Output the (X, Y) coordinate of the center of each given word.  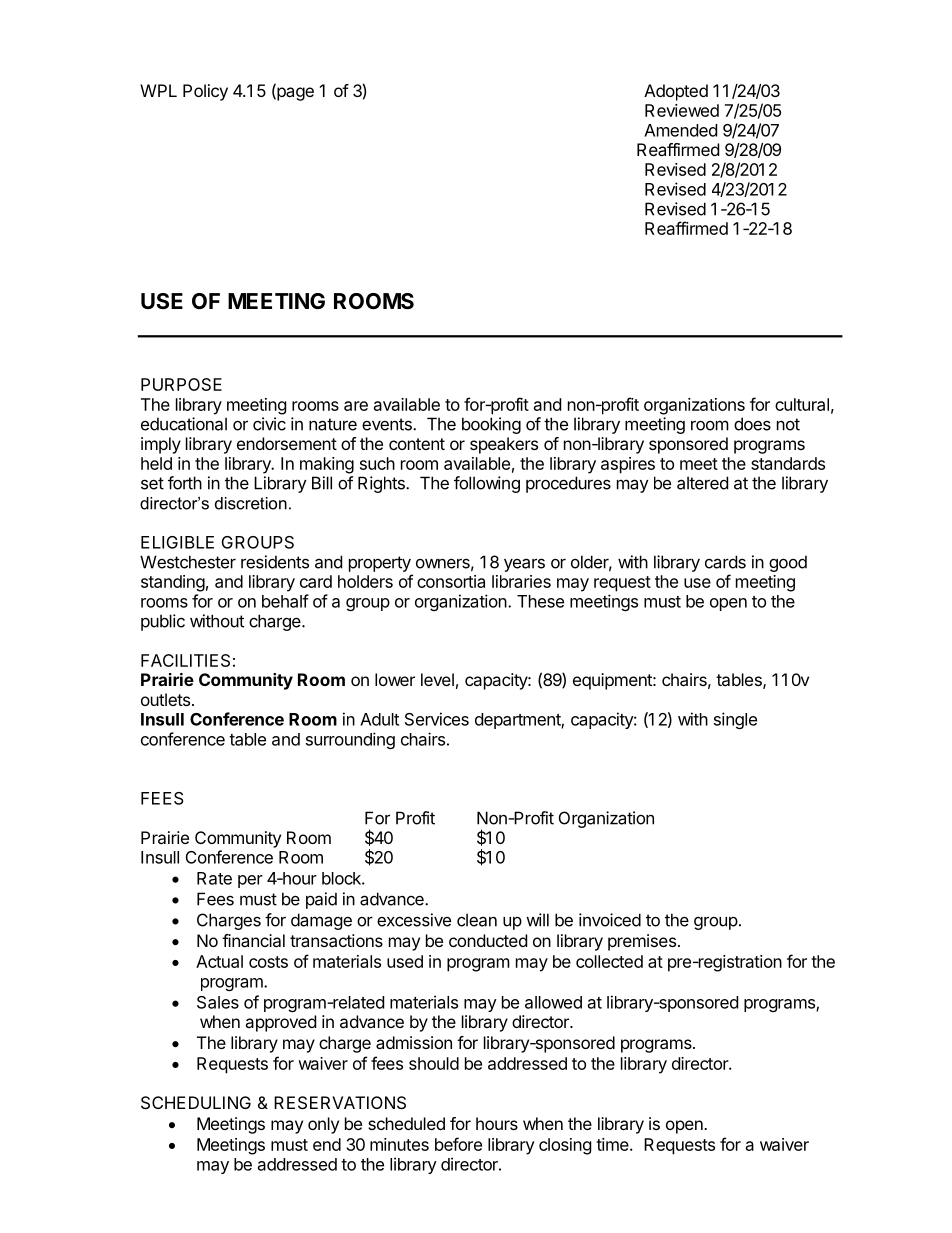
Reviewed (682, 110)
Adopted (676, 92)
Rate (214, 878)
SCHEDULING (196, 1102)
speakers (504, 445)
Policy (205, 92)
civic (269, 424)
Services (437, 719)
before (458, 1144)
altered (702, 483)
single (735, 720)
